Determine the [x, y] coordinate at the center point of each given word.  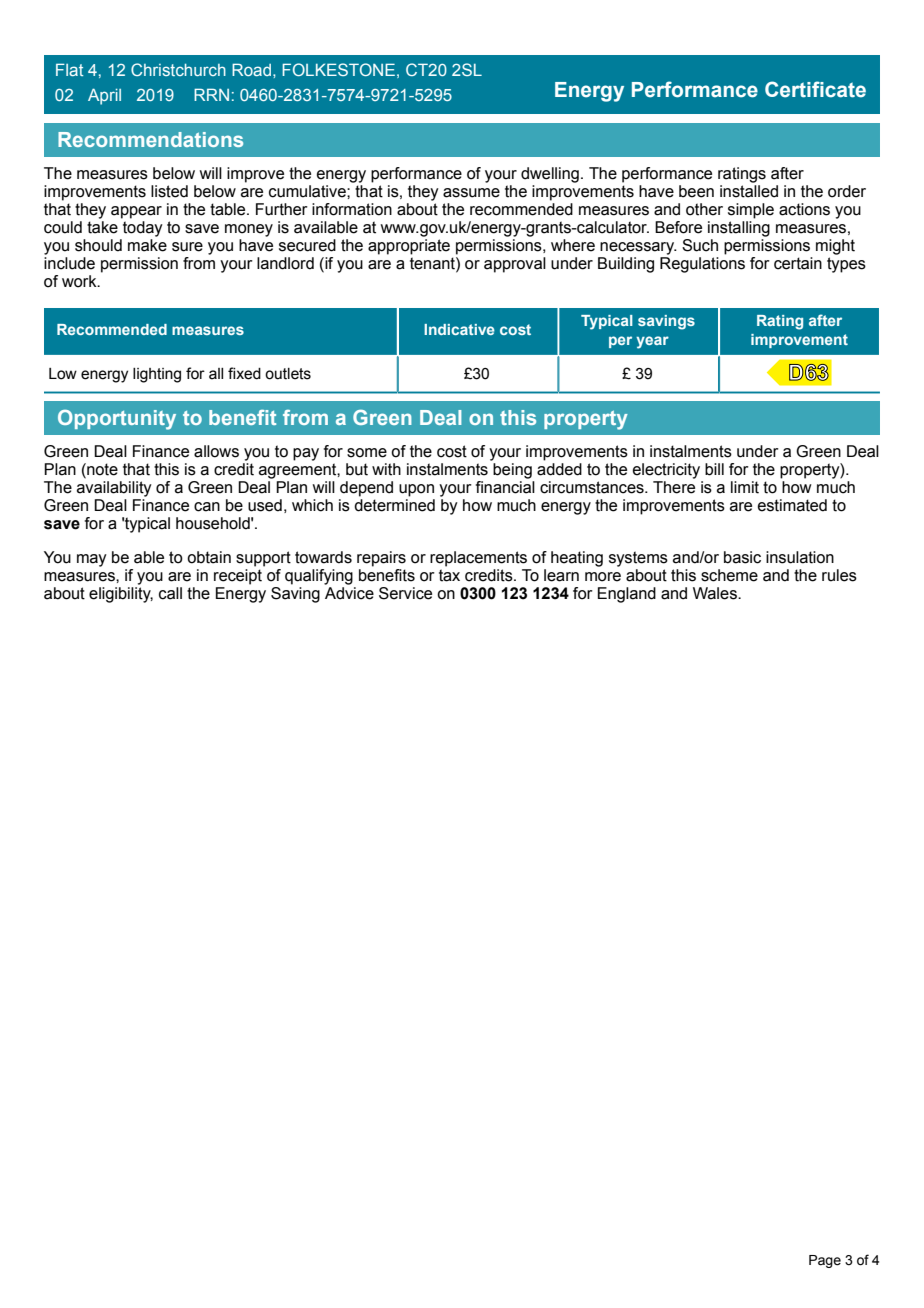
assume [471, 193]
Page [825, 1261]
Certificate [815, 89]
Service [405, 593]
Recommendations [150, 139]
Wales [716, 593]
